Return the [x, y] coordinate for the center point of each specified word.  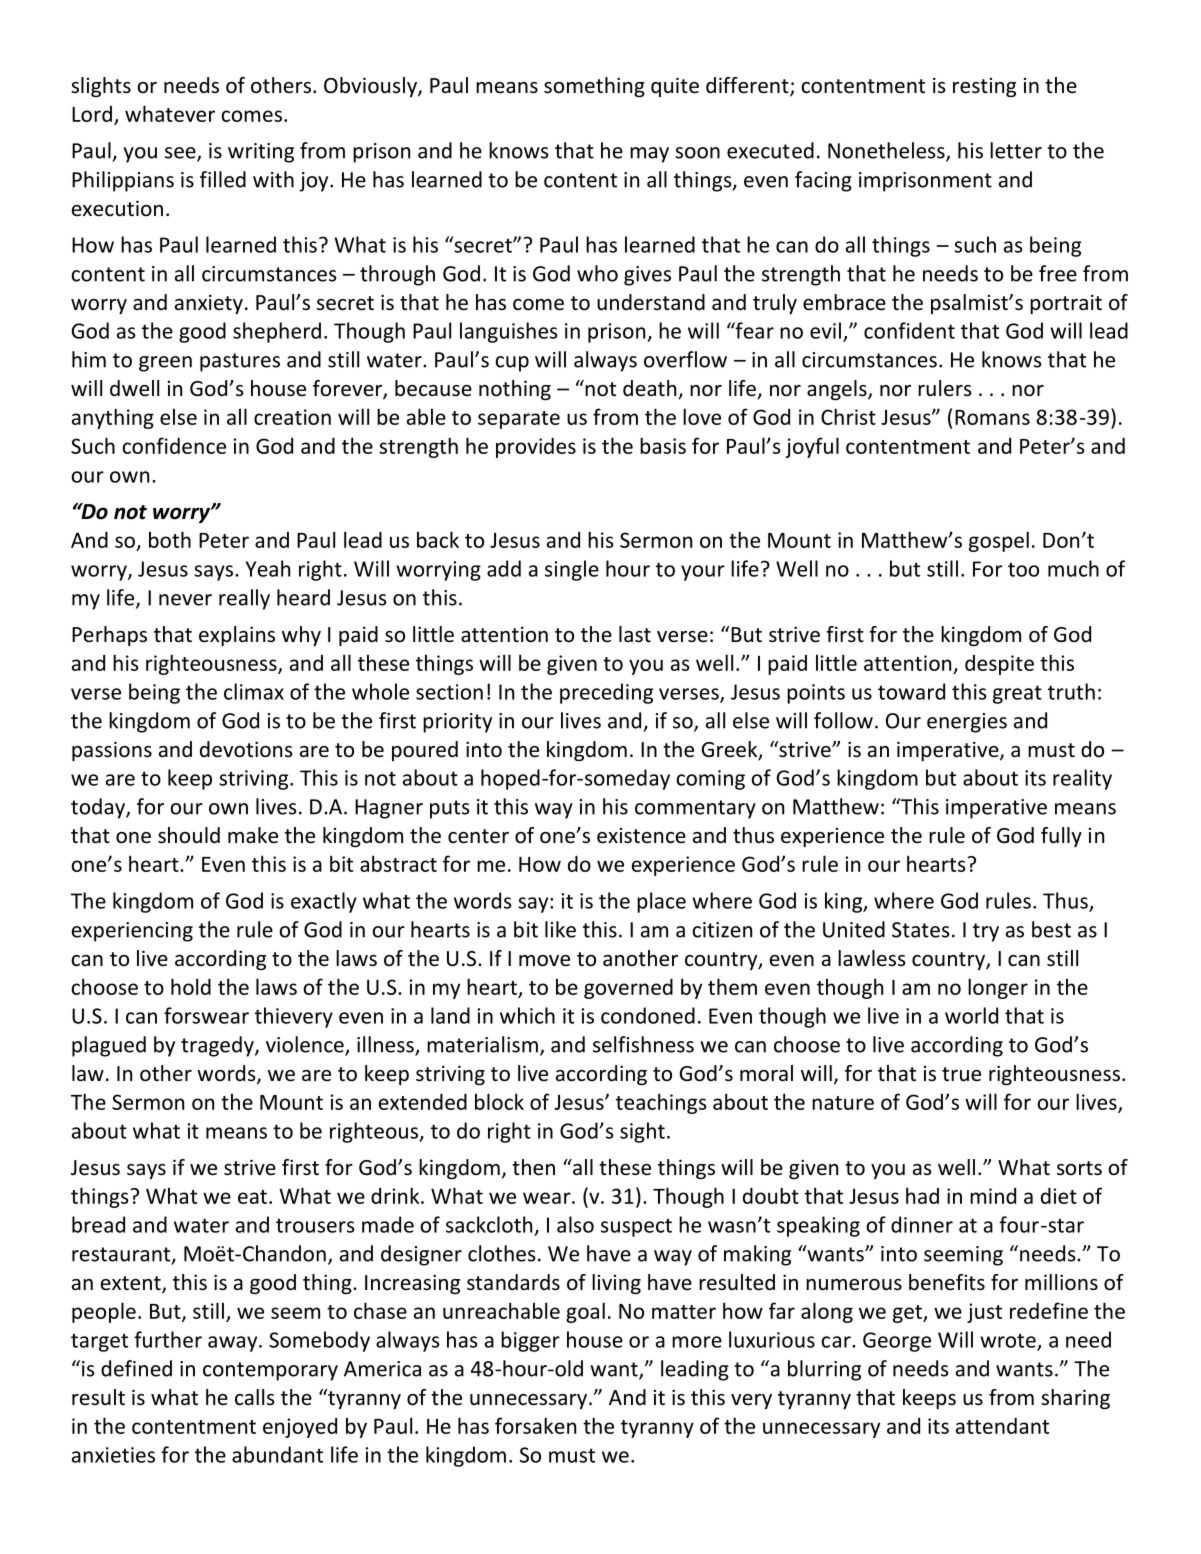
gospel [999, 541]
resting [984, 87]
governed [628, 988]
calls [254, 1397]
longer [998, 988]
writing [261, 153]
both [170, 539]
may [649, 155]
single [572, 570]
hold [191, 986]
